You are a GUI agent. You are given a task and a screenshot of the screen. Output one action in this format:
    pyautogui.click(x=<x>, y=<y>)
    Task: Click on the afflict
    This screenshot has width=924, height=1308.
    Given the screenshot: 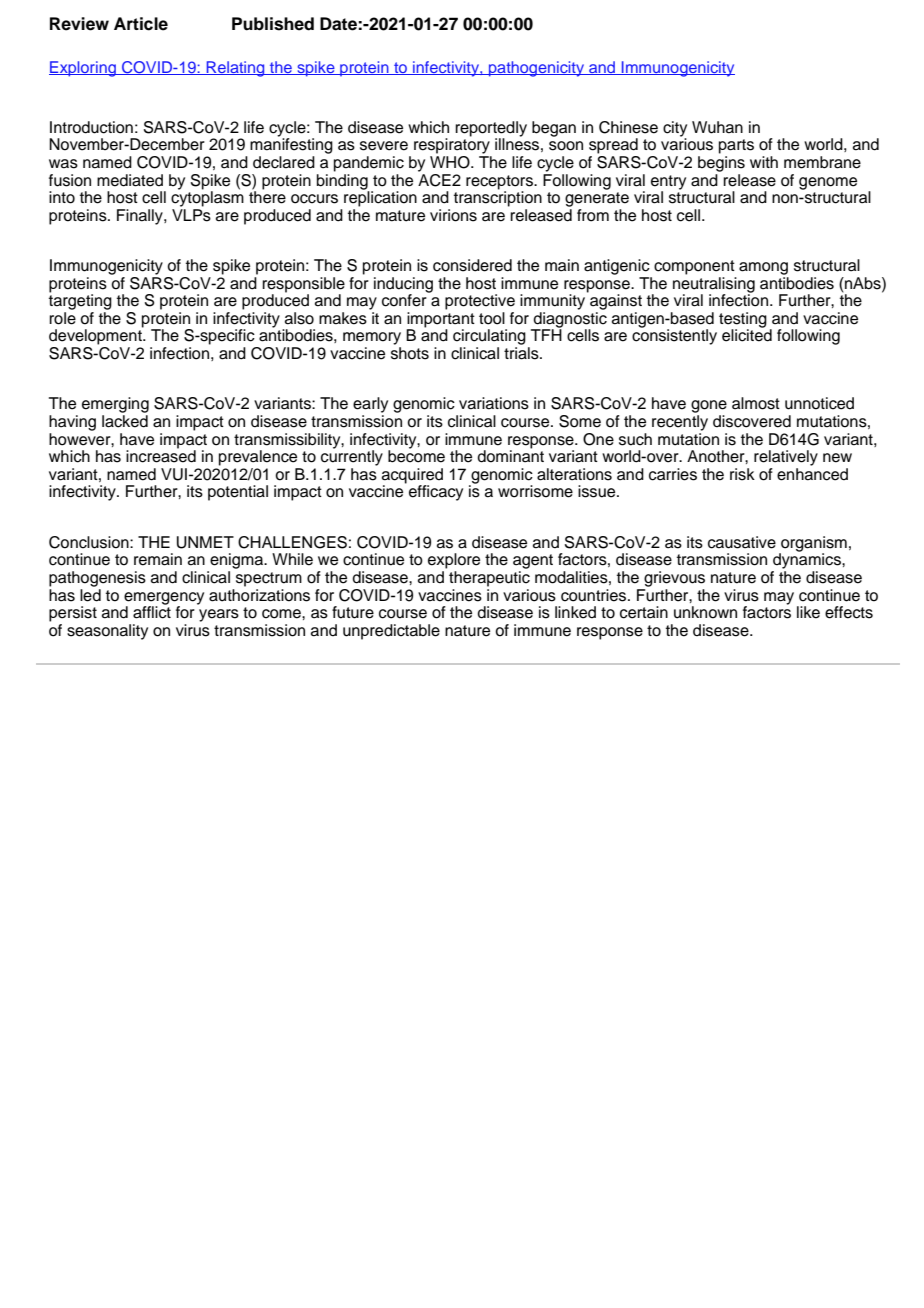 What is the action you would take?
    pyautogui.click(x=152, y=611)
